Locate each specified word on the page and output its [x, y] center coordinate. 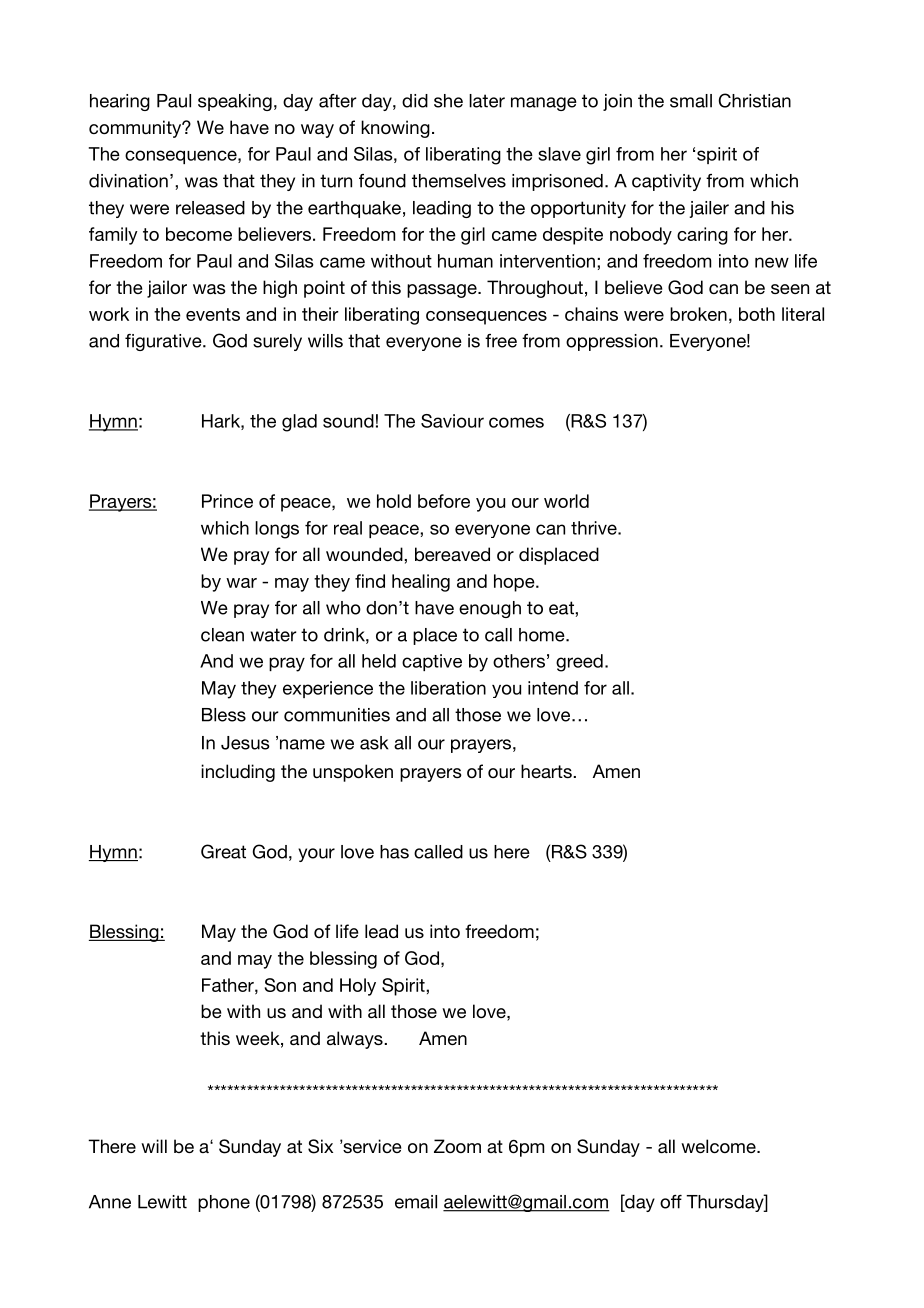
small [691, 101]
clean [222, 635]
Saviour [452, 421]
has [394, 852]
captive [432, 662]
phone [224, 1203]
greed [579, 663]
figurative [164, 342]
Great [223, 851]
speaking [235, 102]
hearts [547, 771]
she [448, 101]
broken [698, 314]
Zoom [457, 1146]
